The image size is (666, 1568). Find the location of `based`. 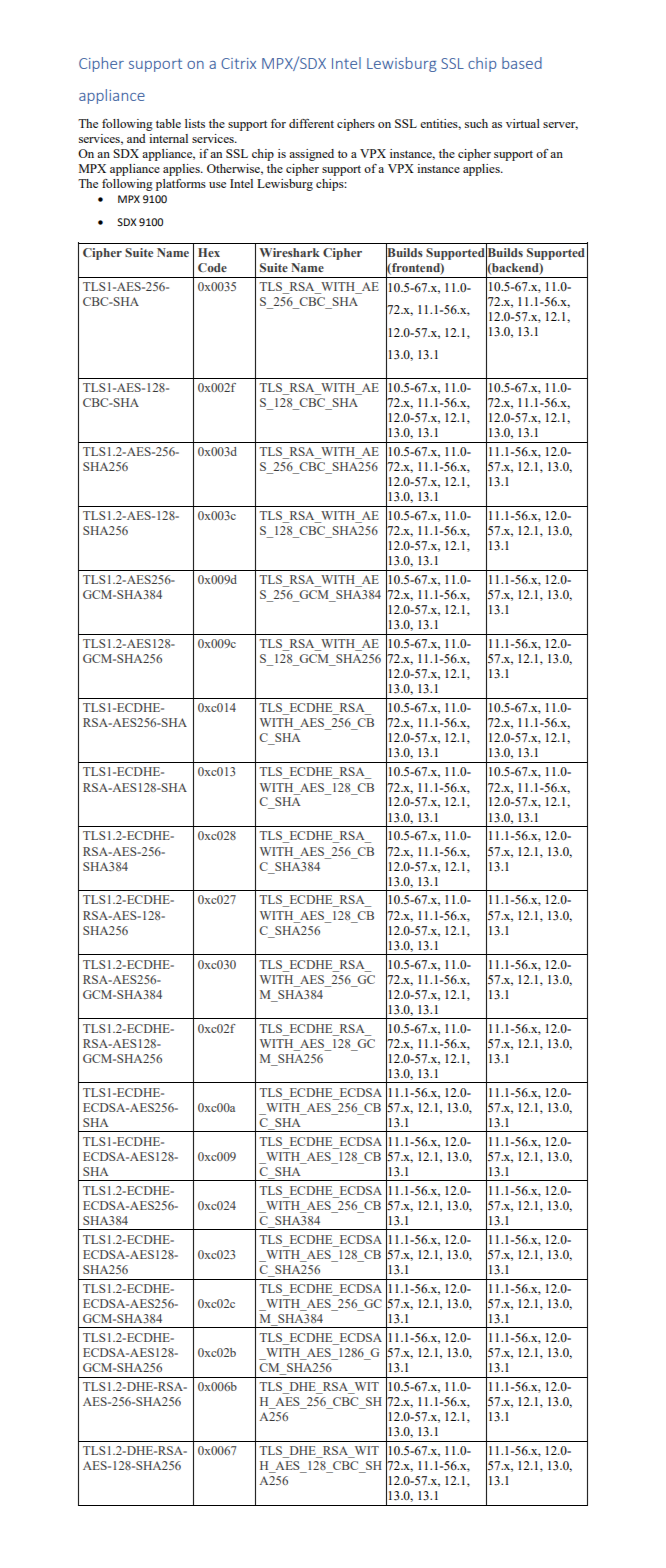

based is located at coordinates (522, 63).
